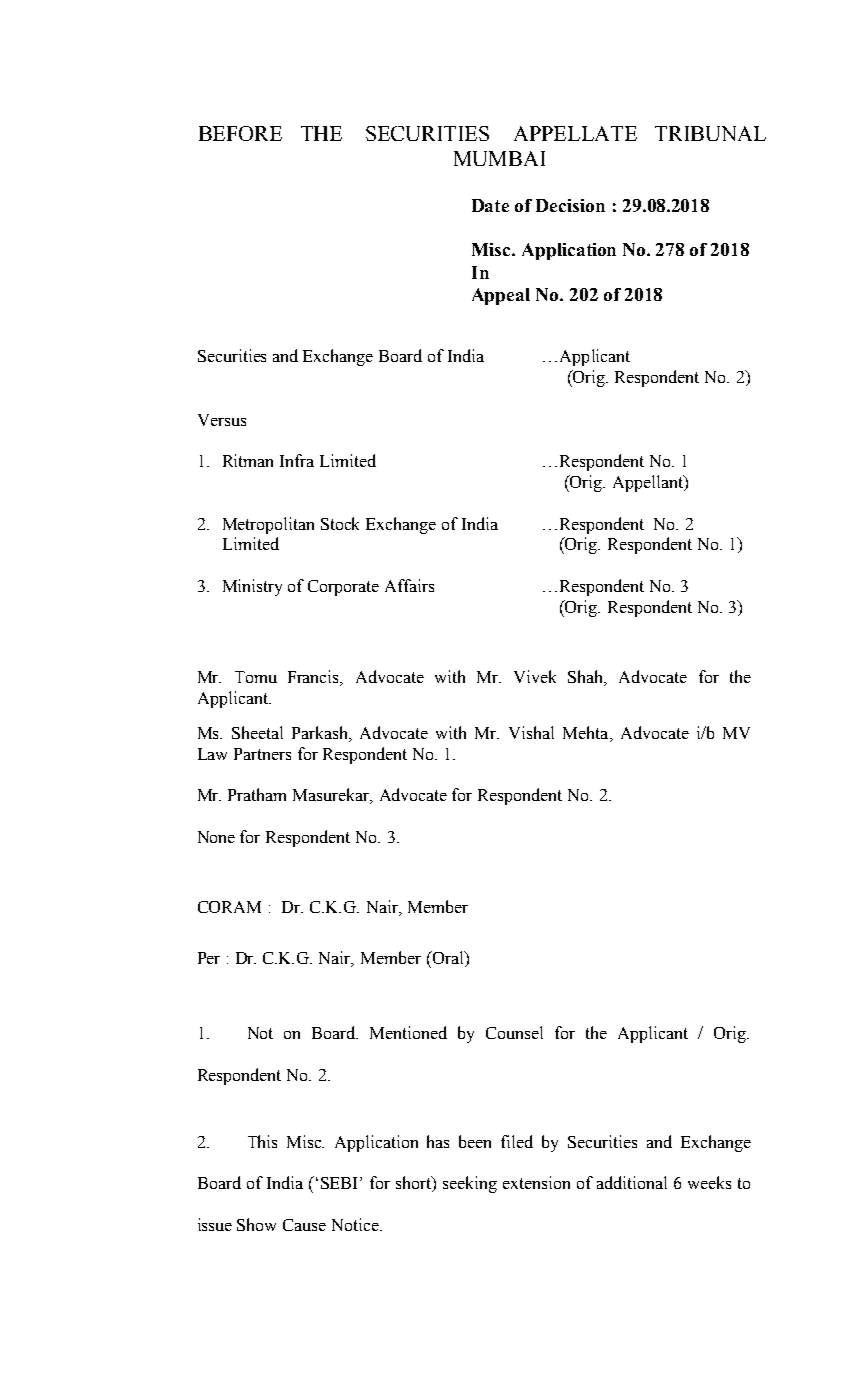 The width and height of the screenshot is (849, 1400). What do you see at coordinates (710, 133) in the screenshot?
I see `TRIBUNAL` at bounding box center [710, 133].
